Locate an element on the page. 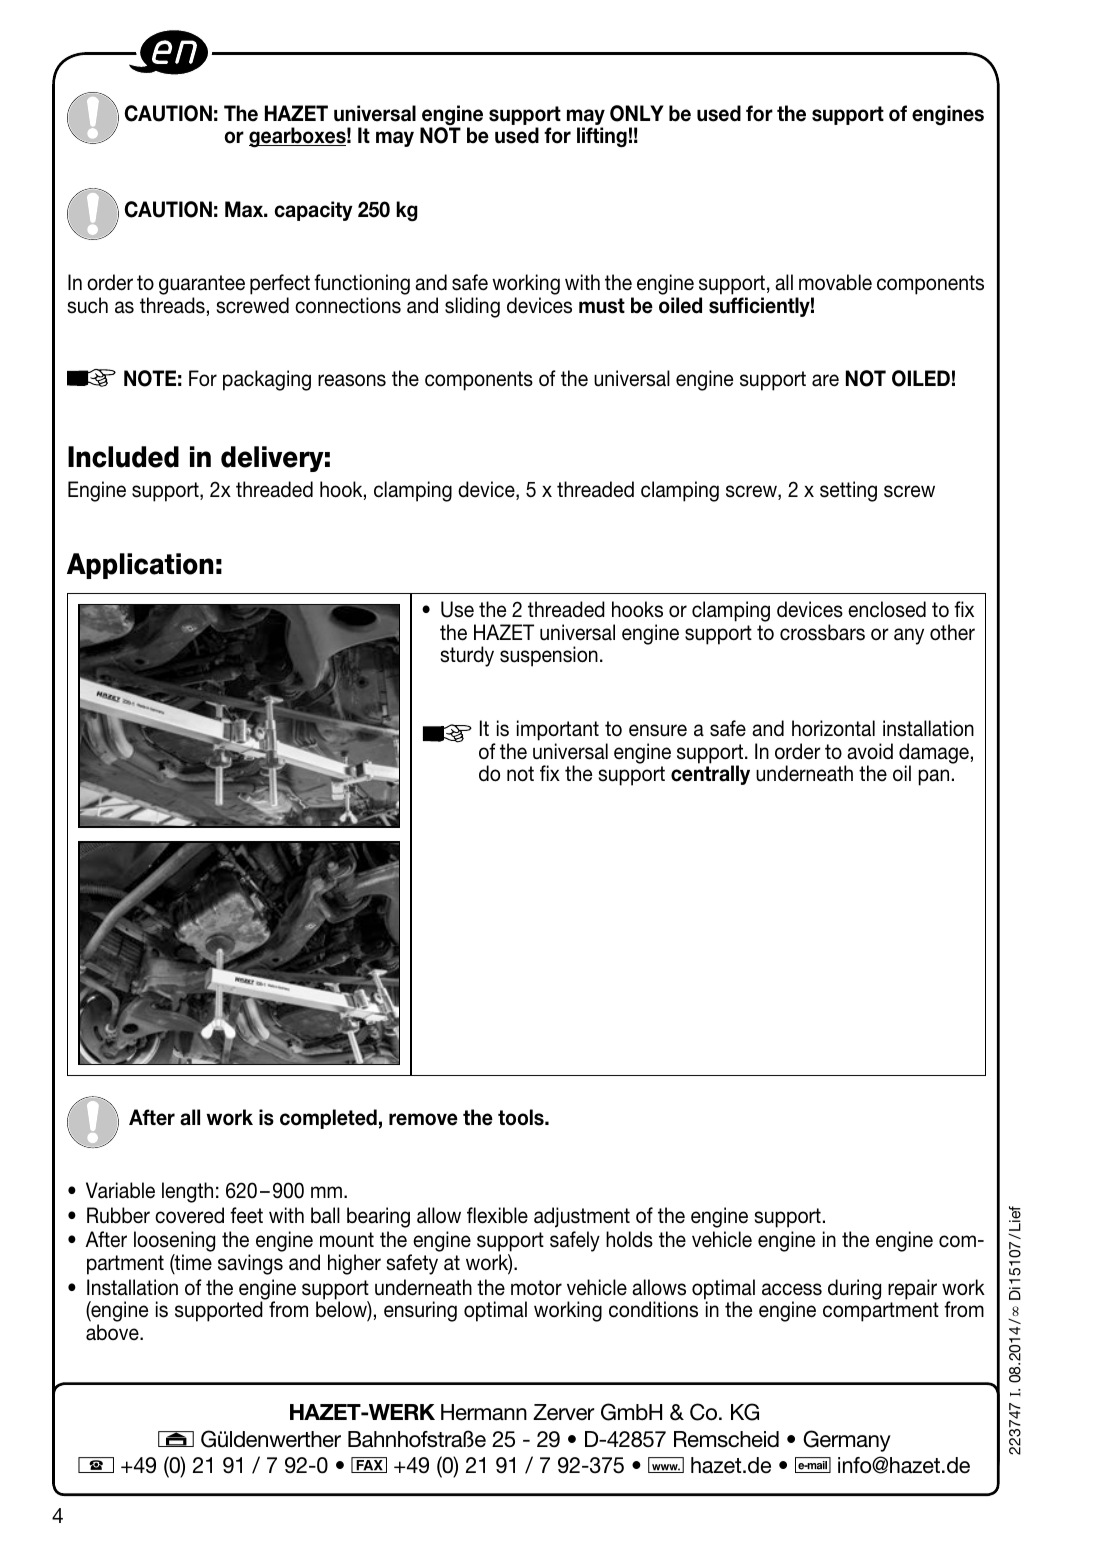 Image resolution: width=1104 pixels, height=1567 pixels. completed is located at coordinates (328, 1119).
